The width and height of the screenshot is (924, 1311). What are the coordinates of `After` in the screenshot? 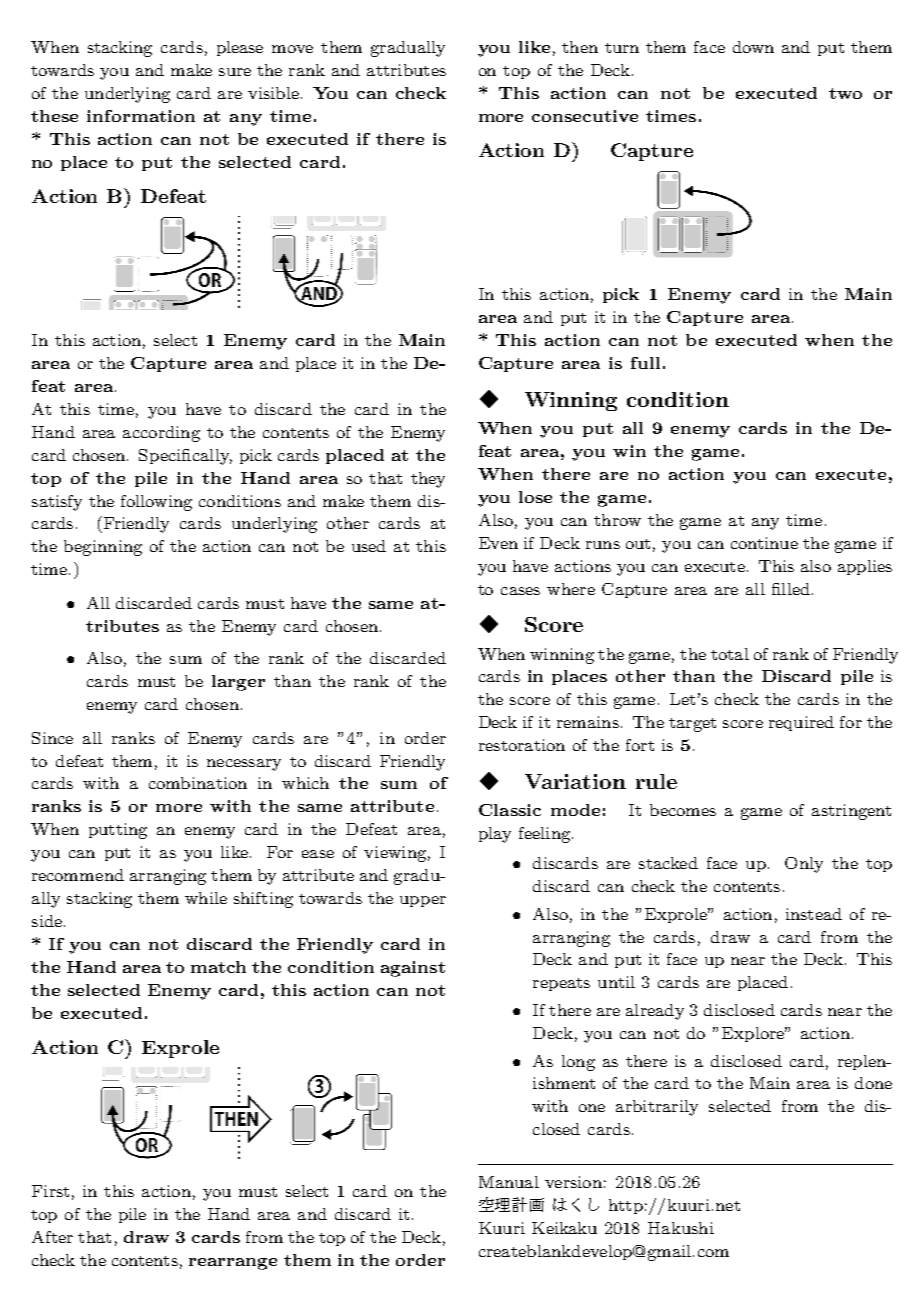 It's located at (52, 1237).
